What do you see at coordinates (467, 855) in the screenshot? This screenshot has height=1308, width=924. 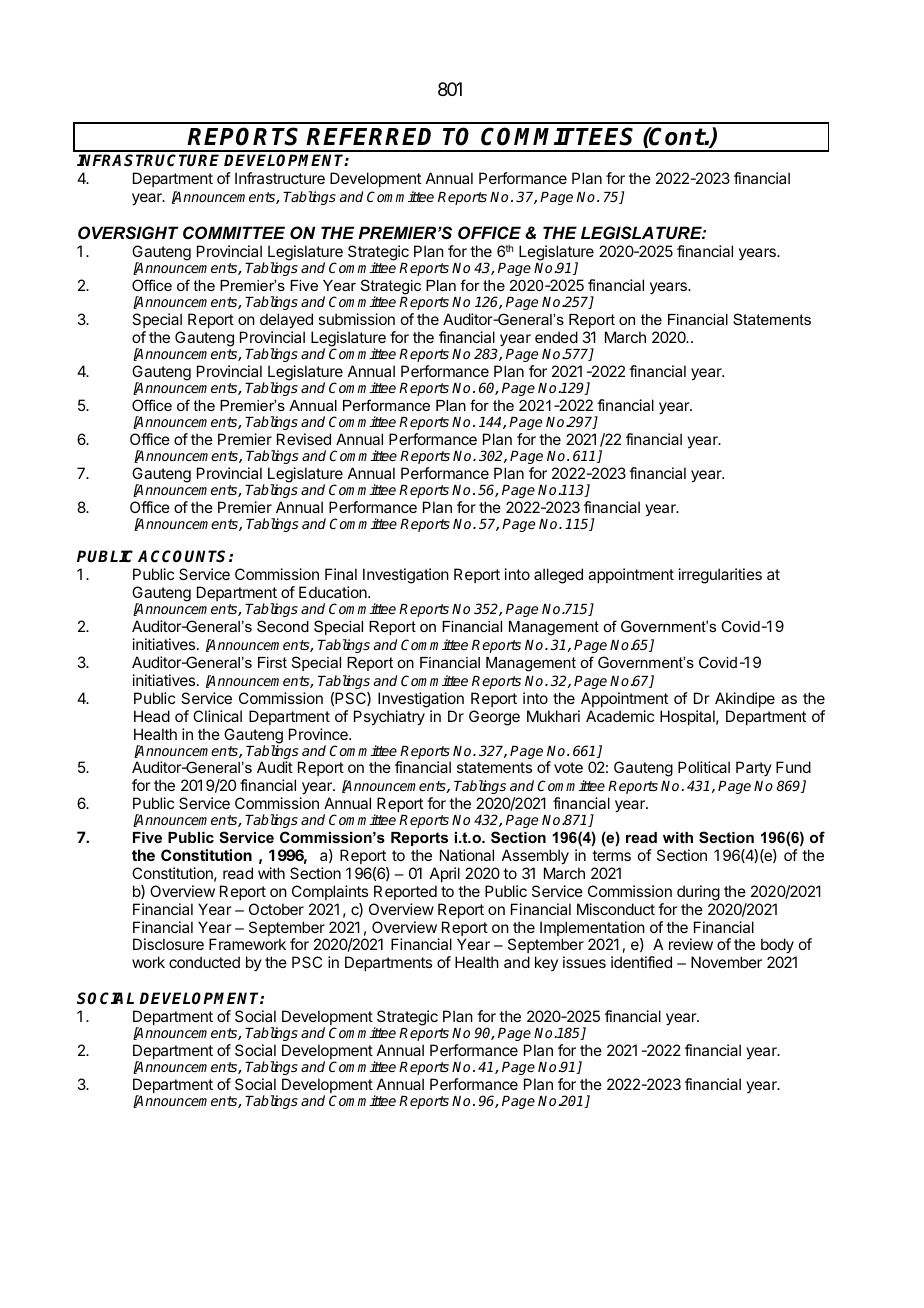 I see `National` at bounding box center [467, 855].
